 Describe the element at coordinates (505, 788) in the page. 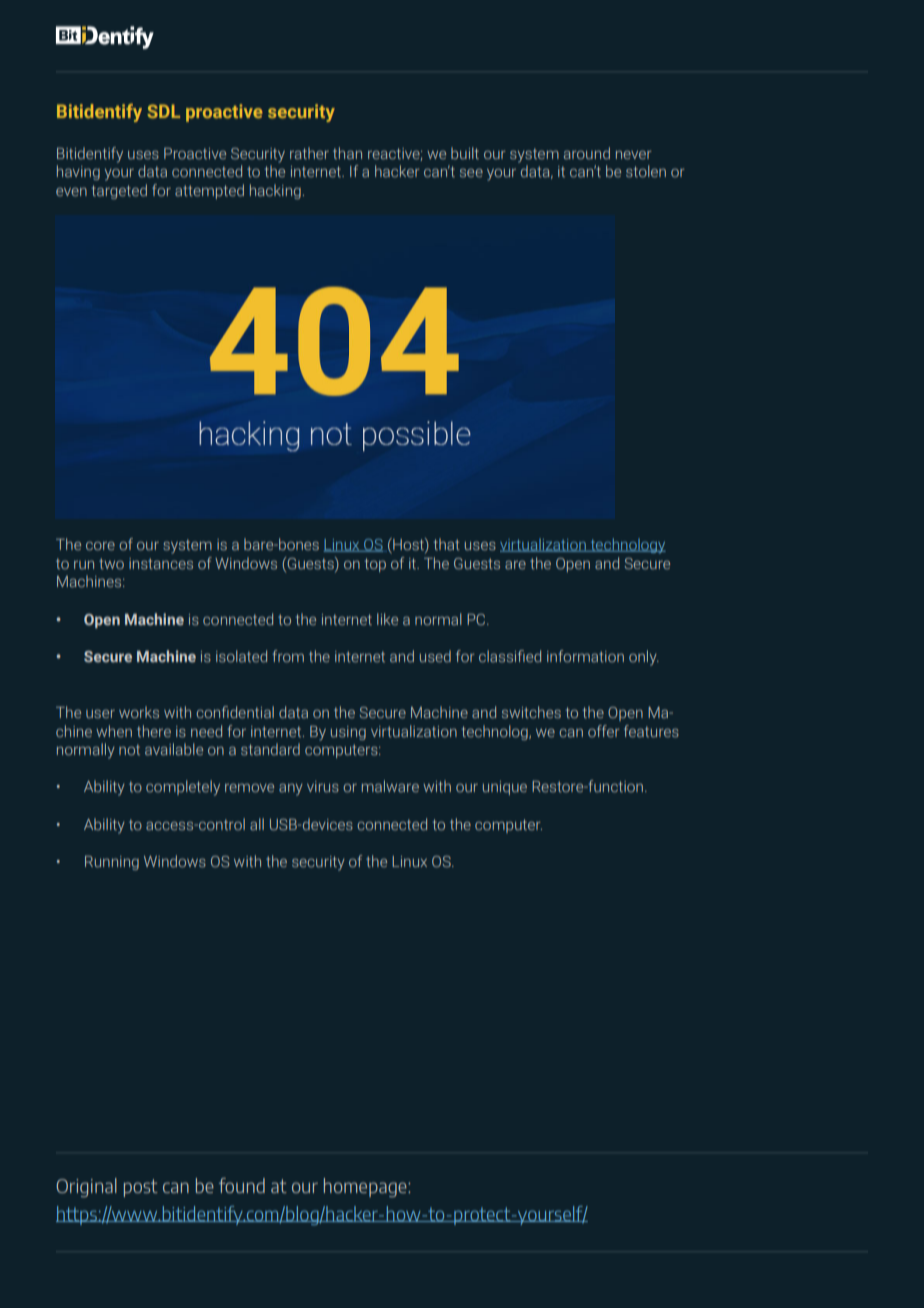

I see `unique` at that location.
